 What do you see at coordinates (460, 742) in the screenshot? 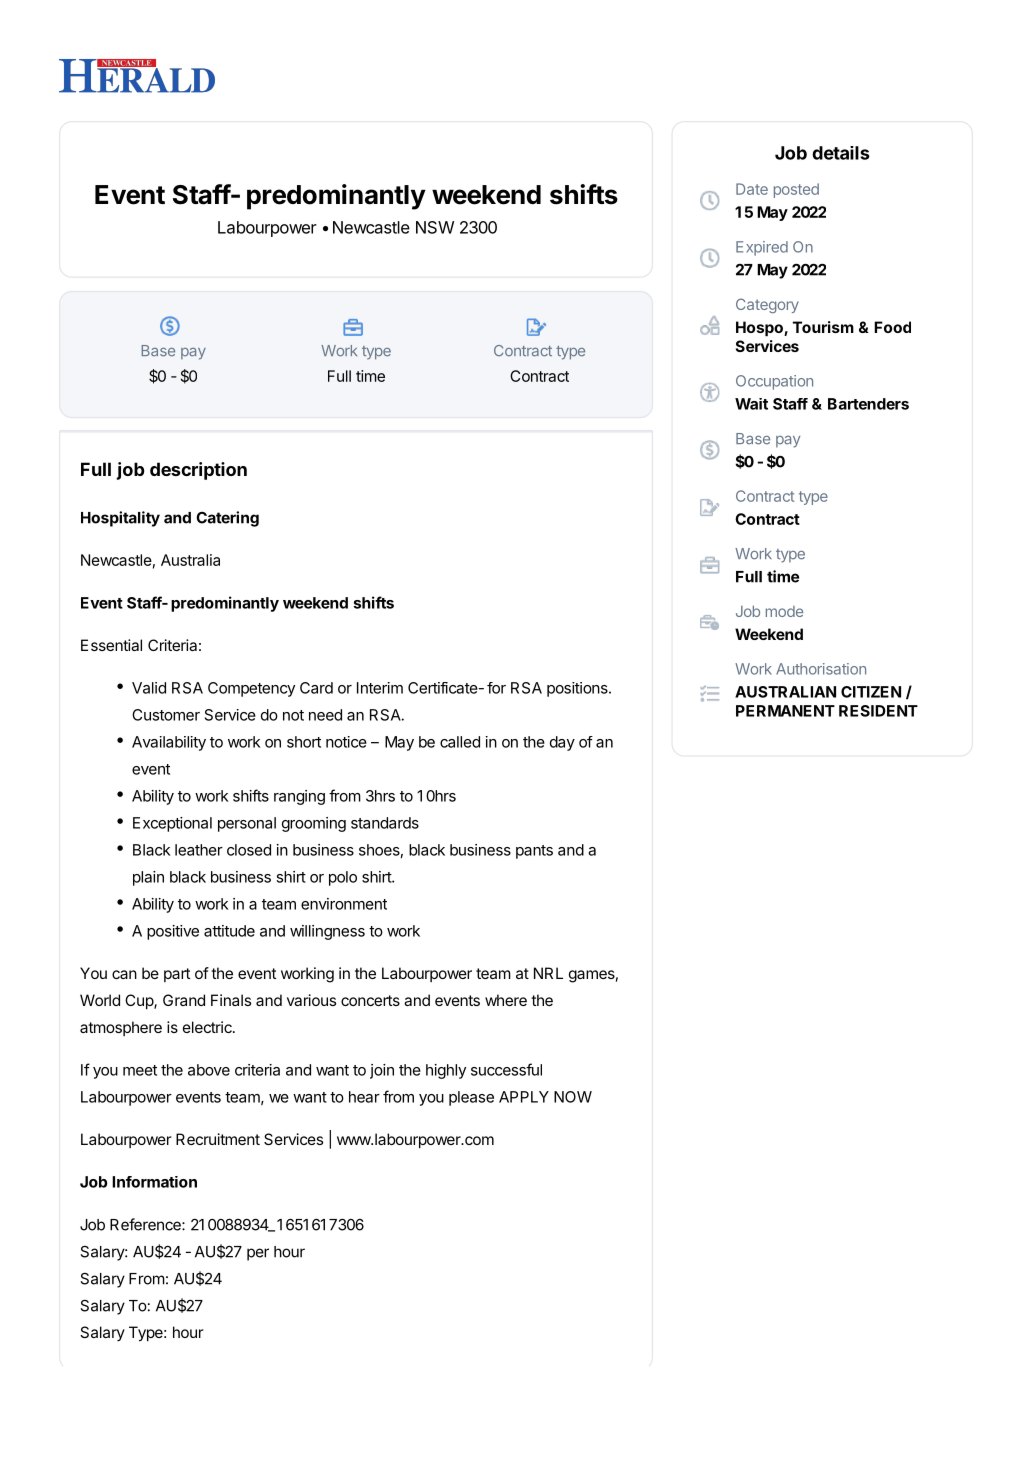
I see `called` at bounding box center [460, 742].
